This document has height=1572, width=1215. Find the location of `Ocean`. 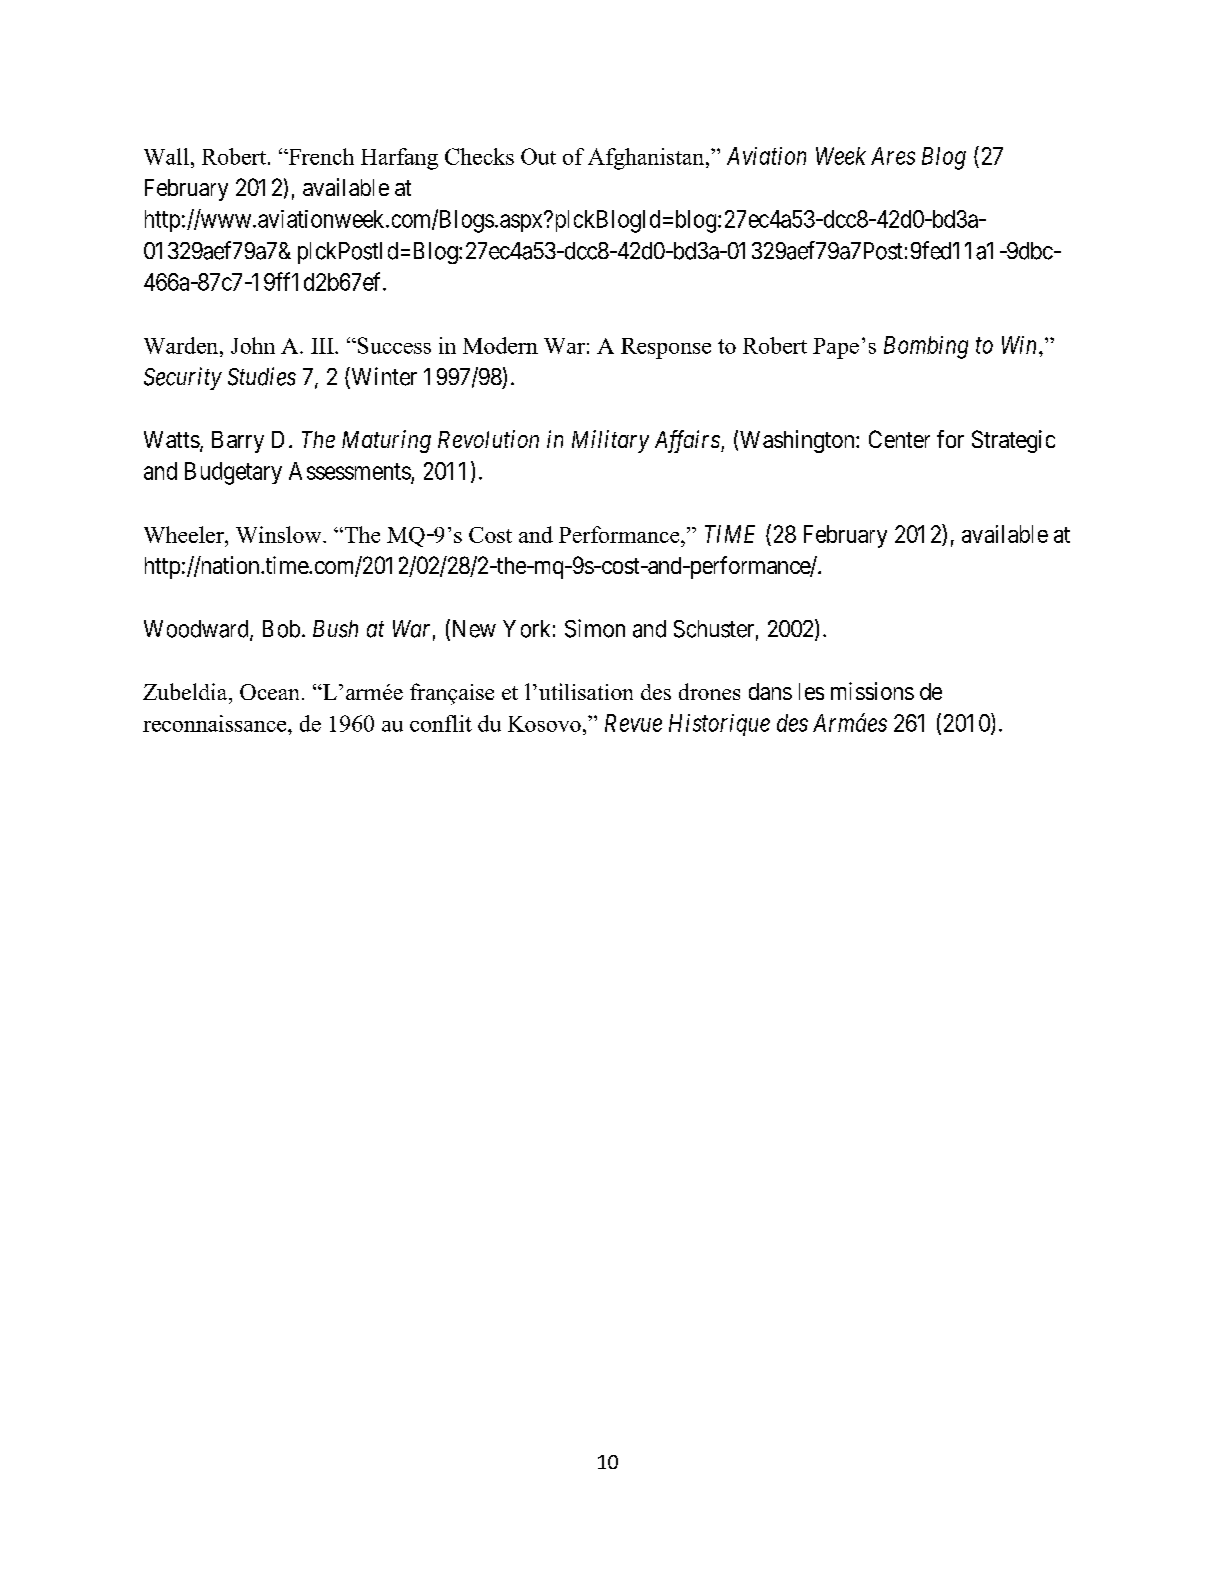

Ocean is located at coordinates (271, 692).
